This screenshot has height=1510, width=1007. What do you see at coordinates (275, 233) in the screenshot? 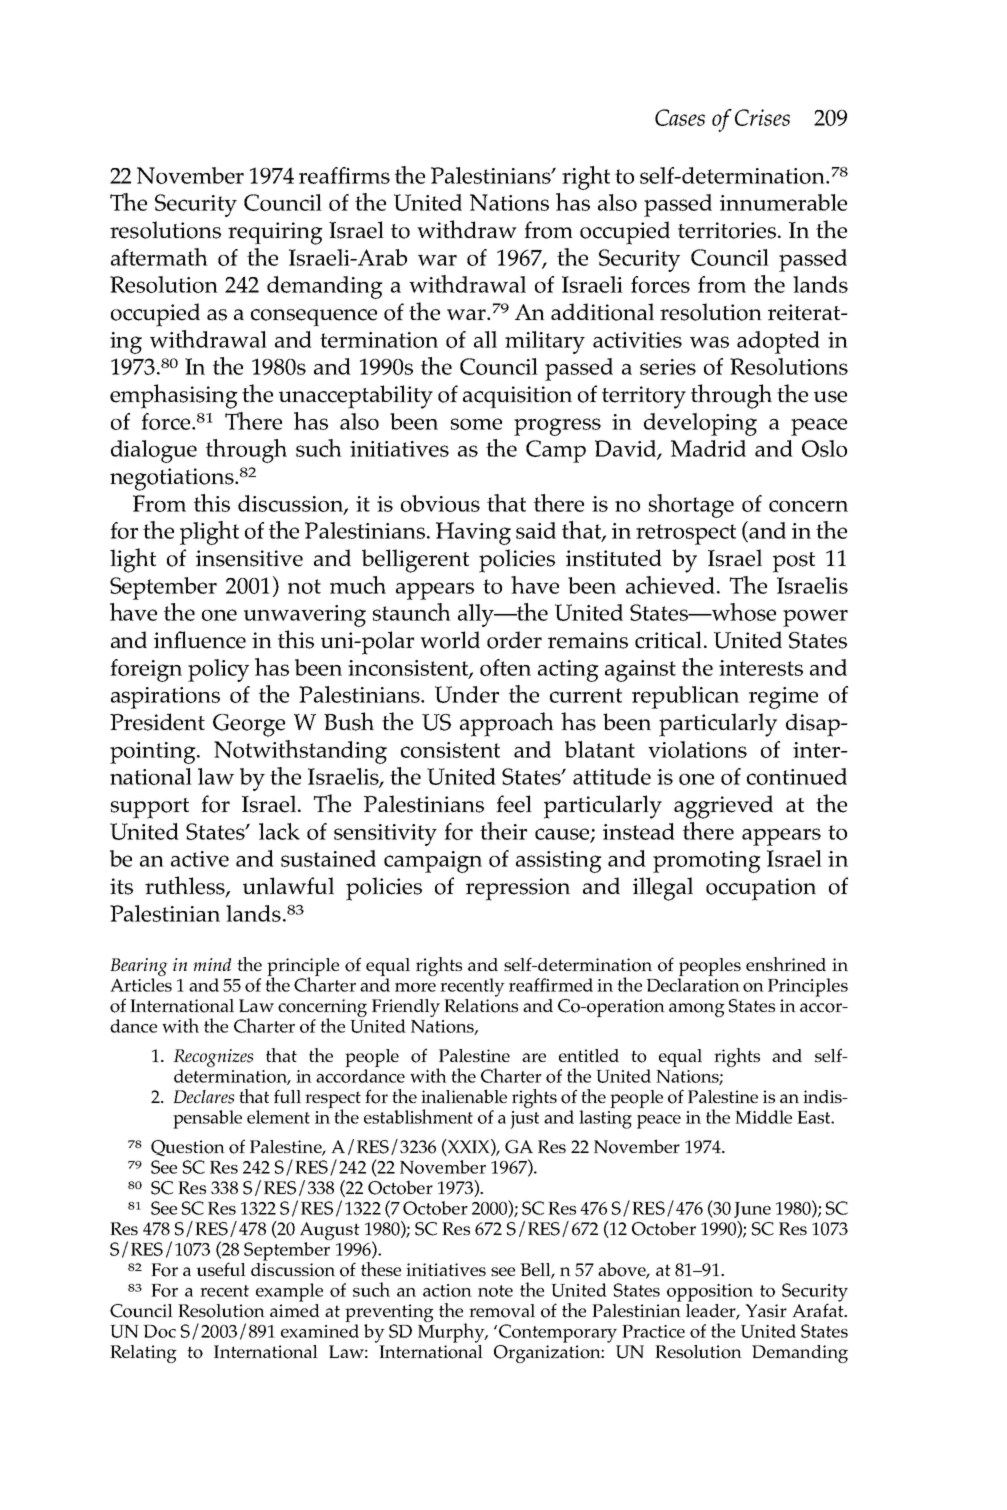
I see `requiring` at bounding box center [275, 233].
